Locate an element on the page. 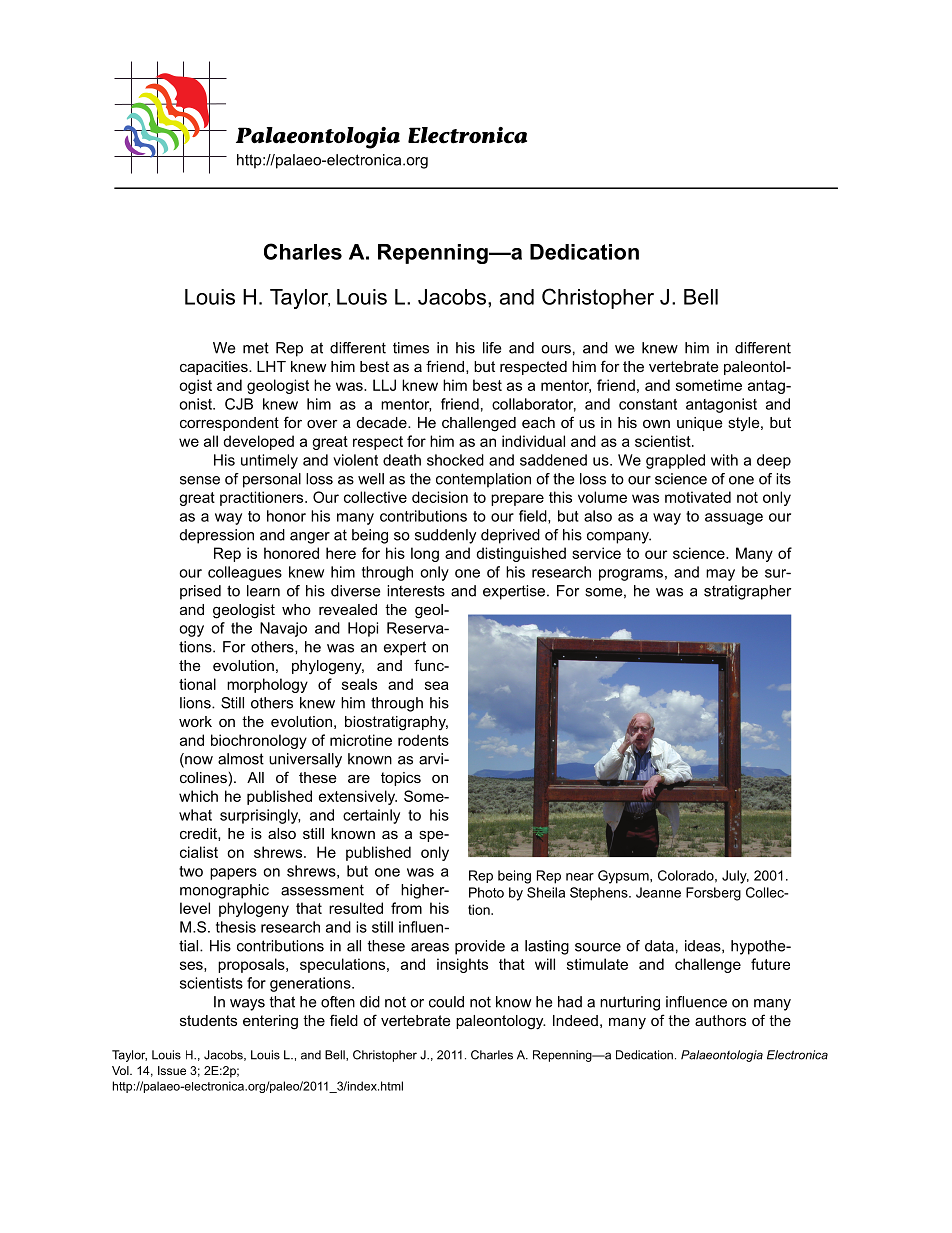 This image has width=952, height=1233. rodents is located at coordinates (423, 740).
